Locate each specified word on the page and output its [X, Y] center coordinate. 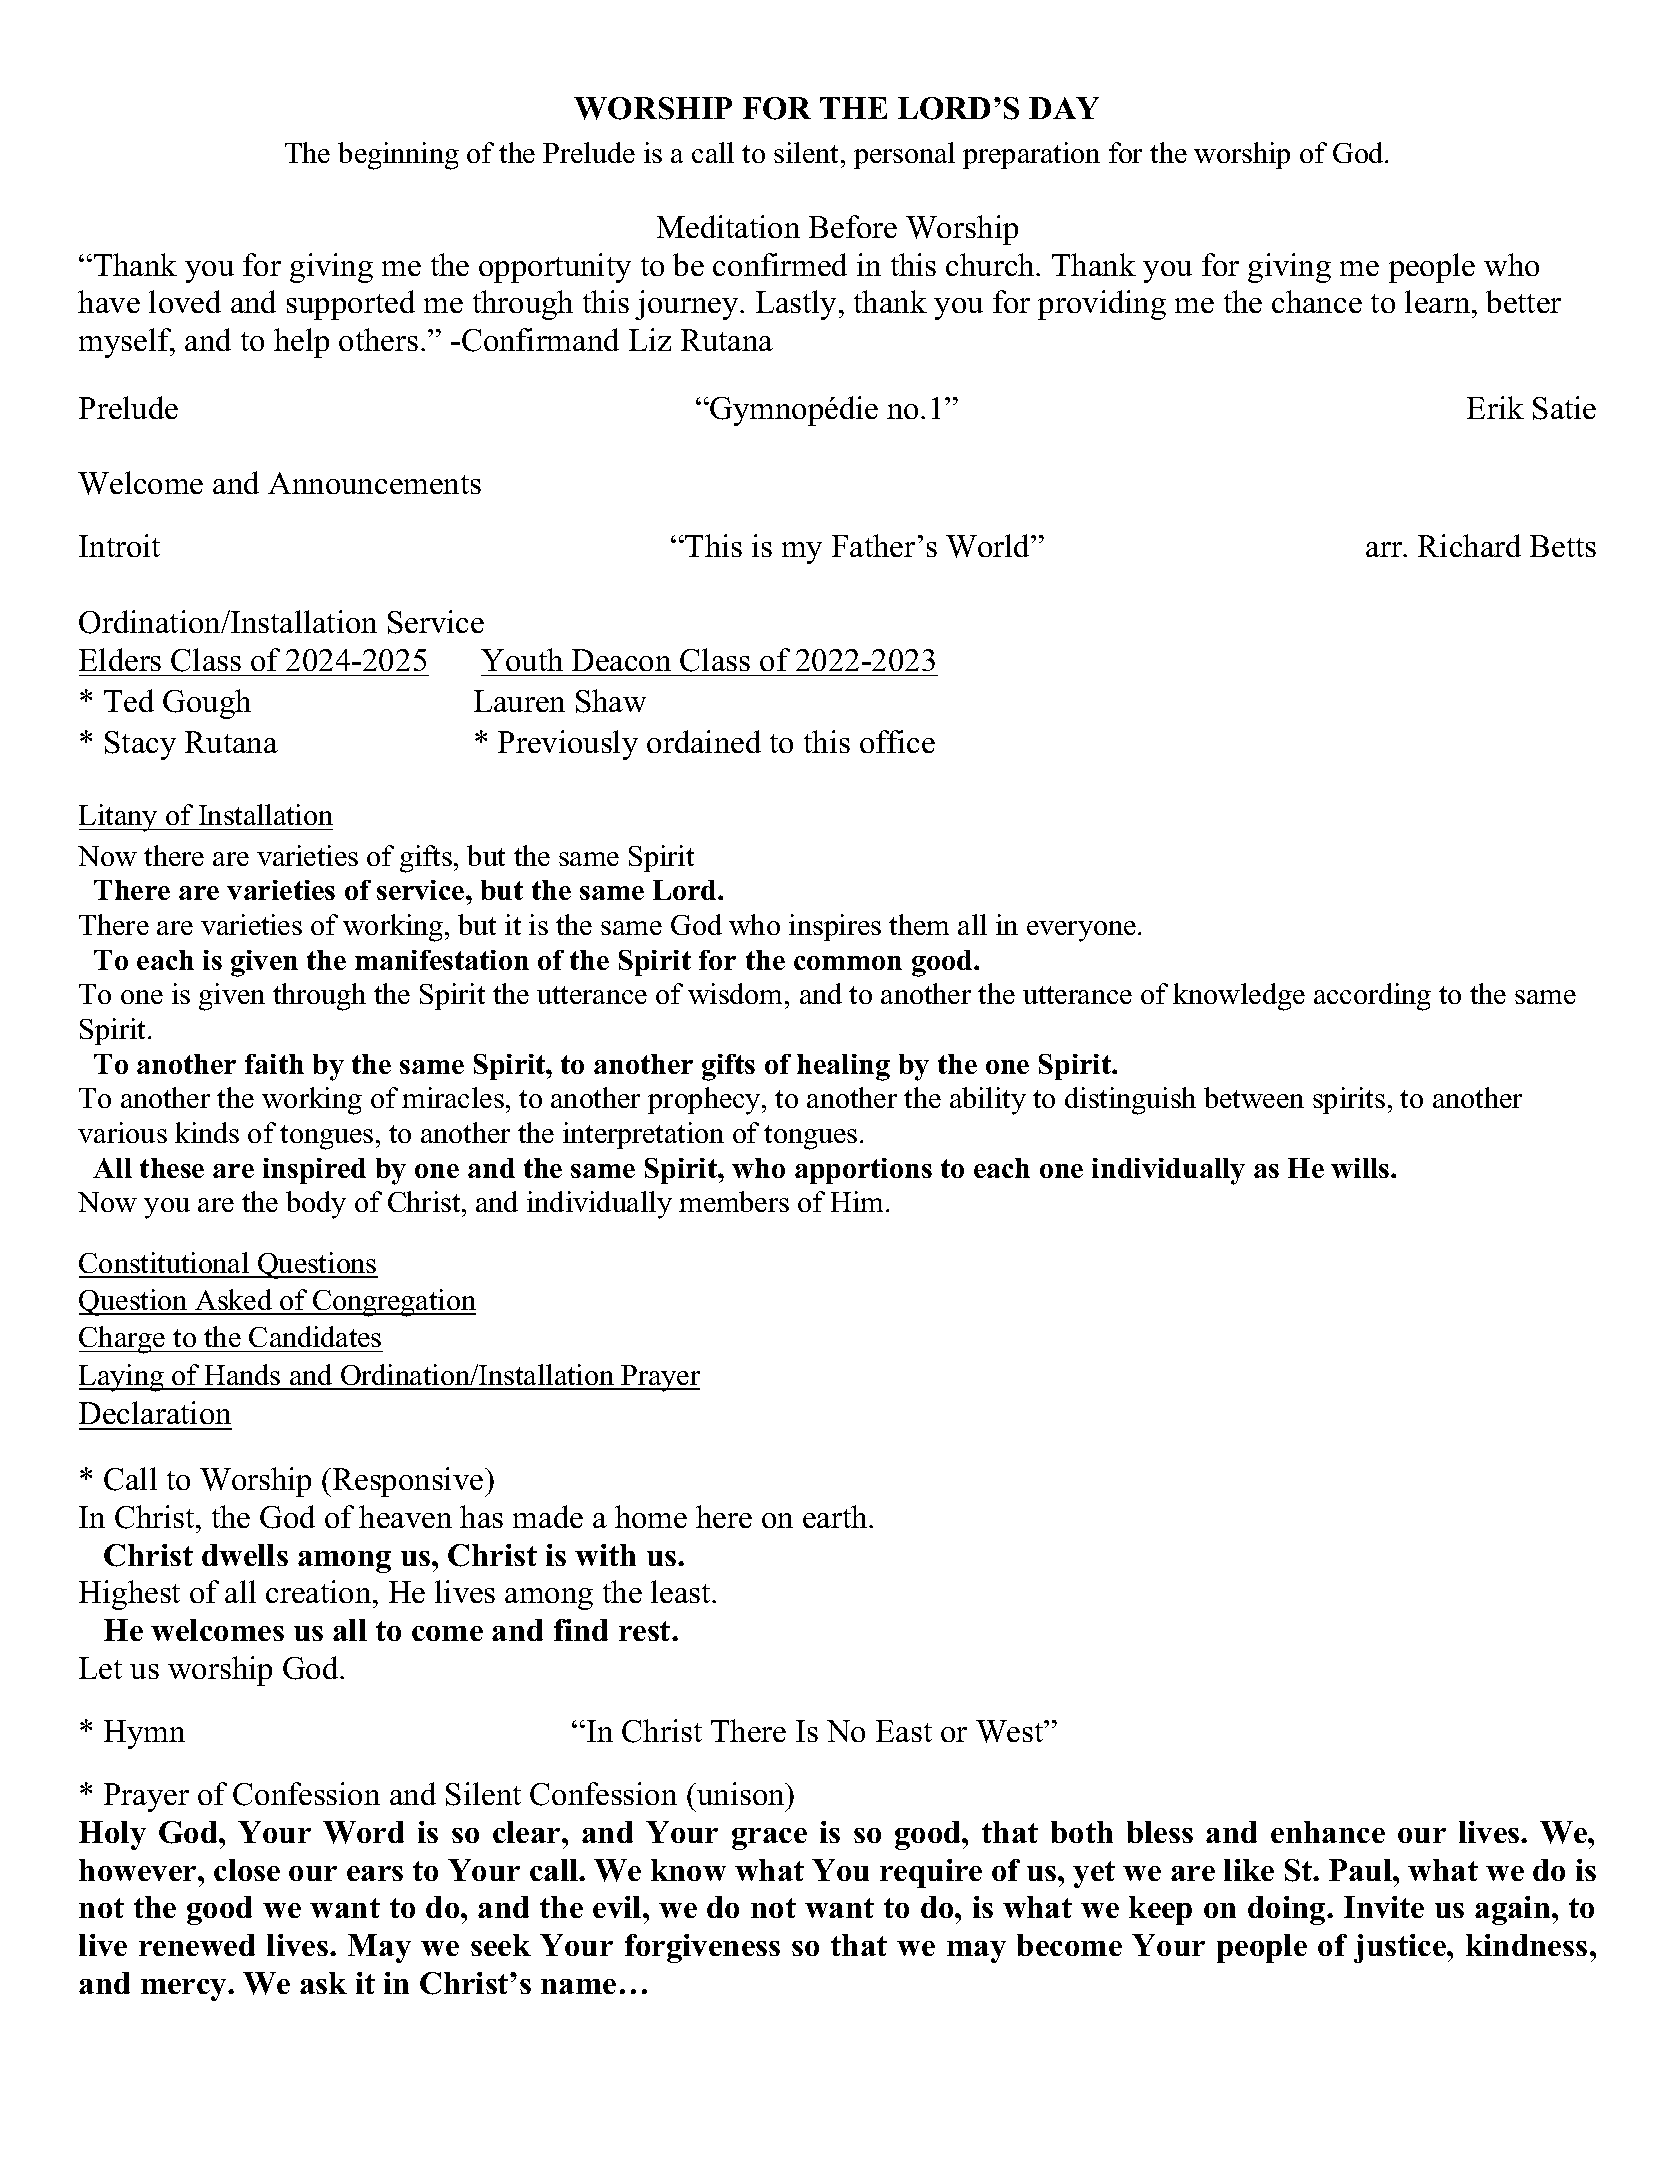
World [989, 546]
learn [1439, 301]
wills [1361, 1168]
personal [904, 155]
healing [843, 1067]
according [1372, 997]
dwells [245, 1555]
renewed [197, 1945]
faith [274, 1064]
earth [836, 1516]
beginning [398, 156]
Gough [207, 704]
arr [1385, 549]
